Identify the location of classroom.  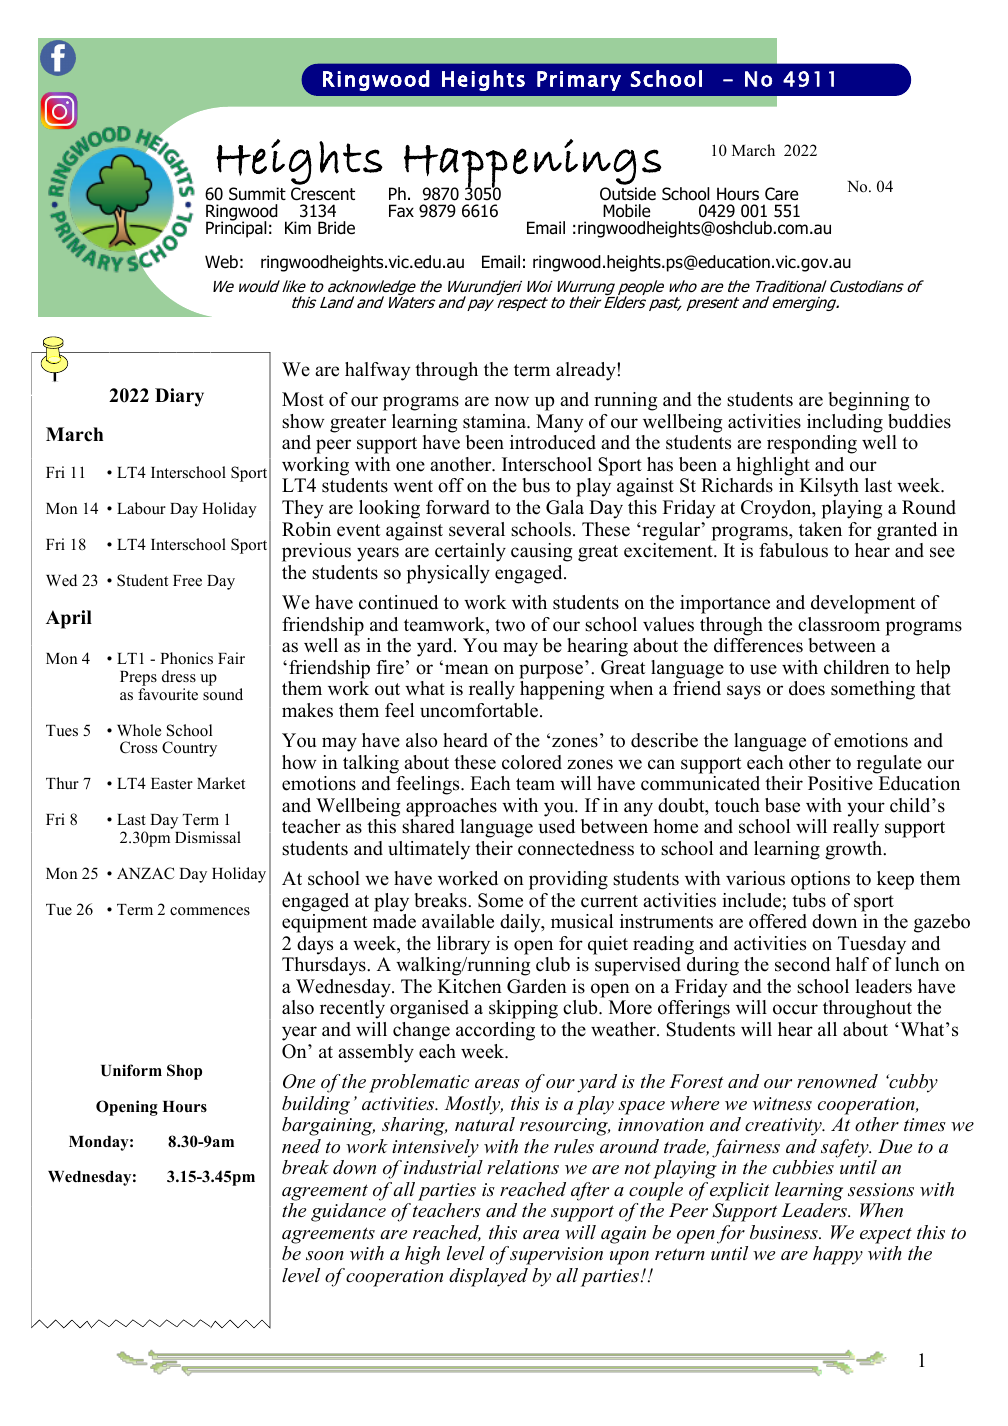
(839, 624).
